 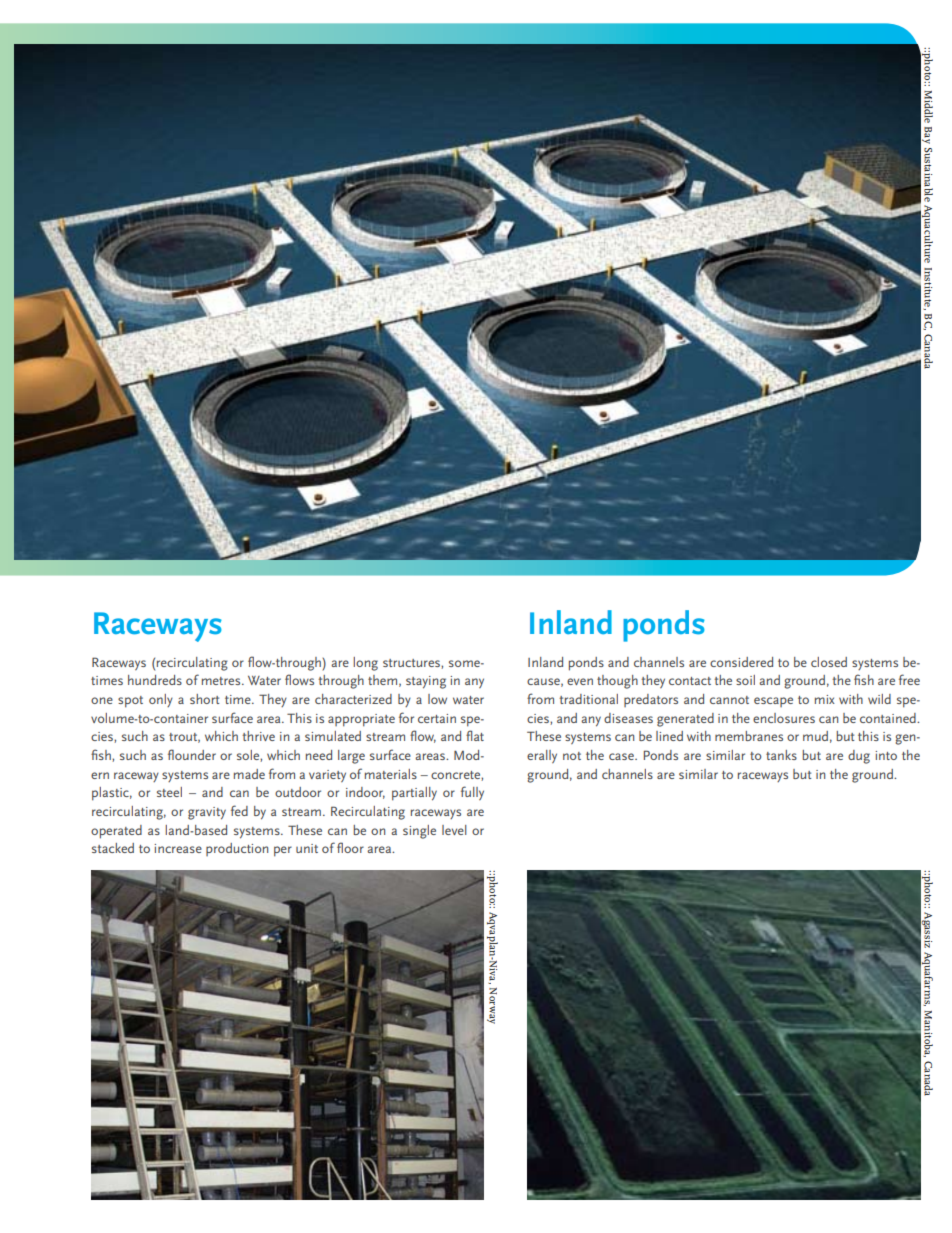 I want to click on steel, so click(x=169, y=792).
